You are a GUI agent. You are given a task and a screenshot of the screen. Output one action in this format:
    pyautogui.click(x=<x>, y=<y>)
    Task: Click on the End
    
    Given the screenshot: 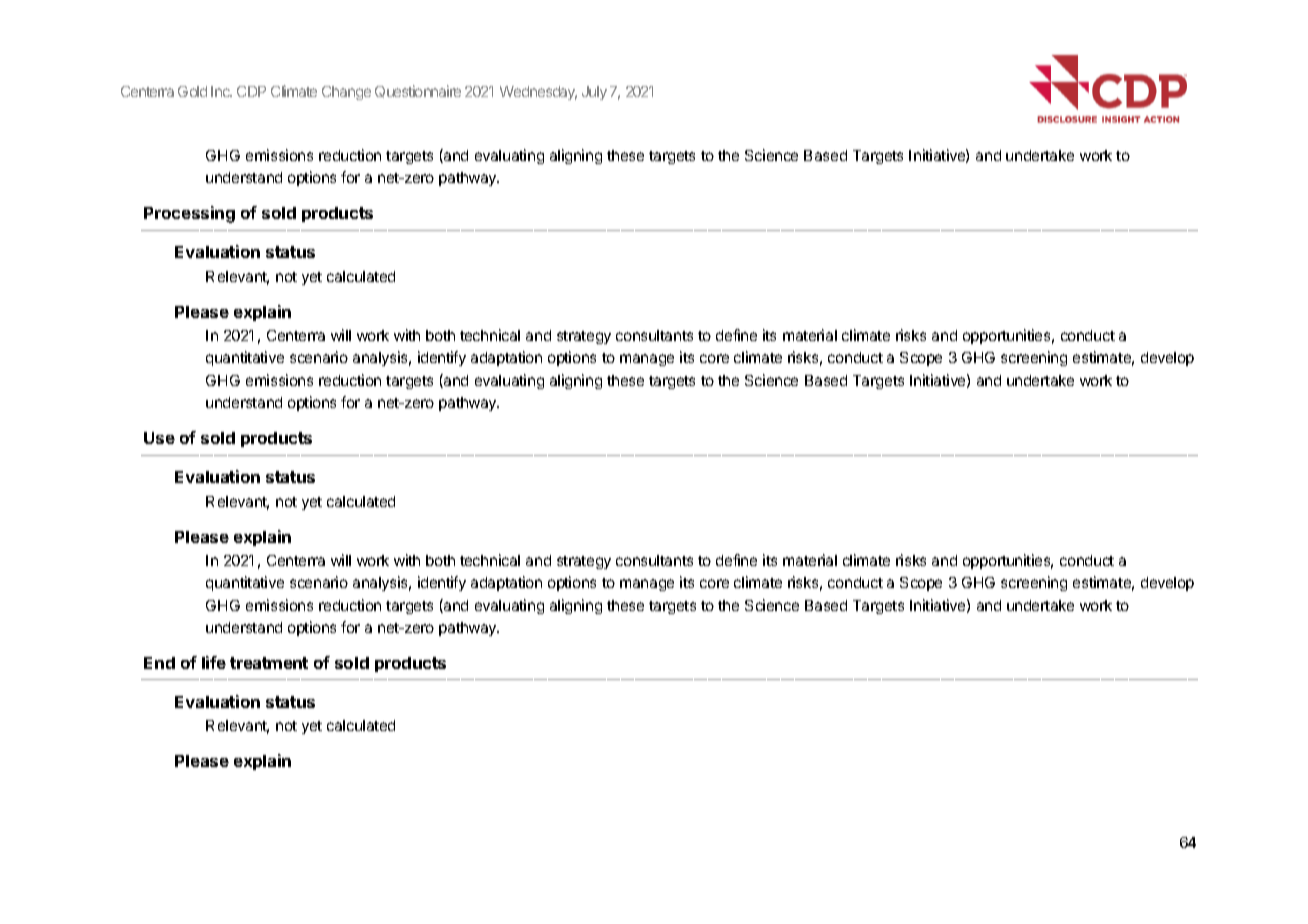 What is the action you would take?
    pyautogui.click(x=159, y=663)
